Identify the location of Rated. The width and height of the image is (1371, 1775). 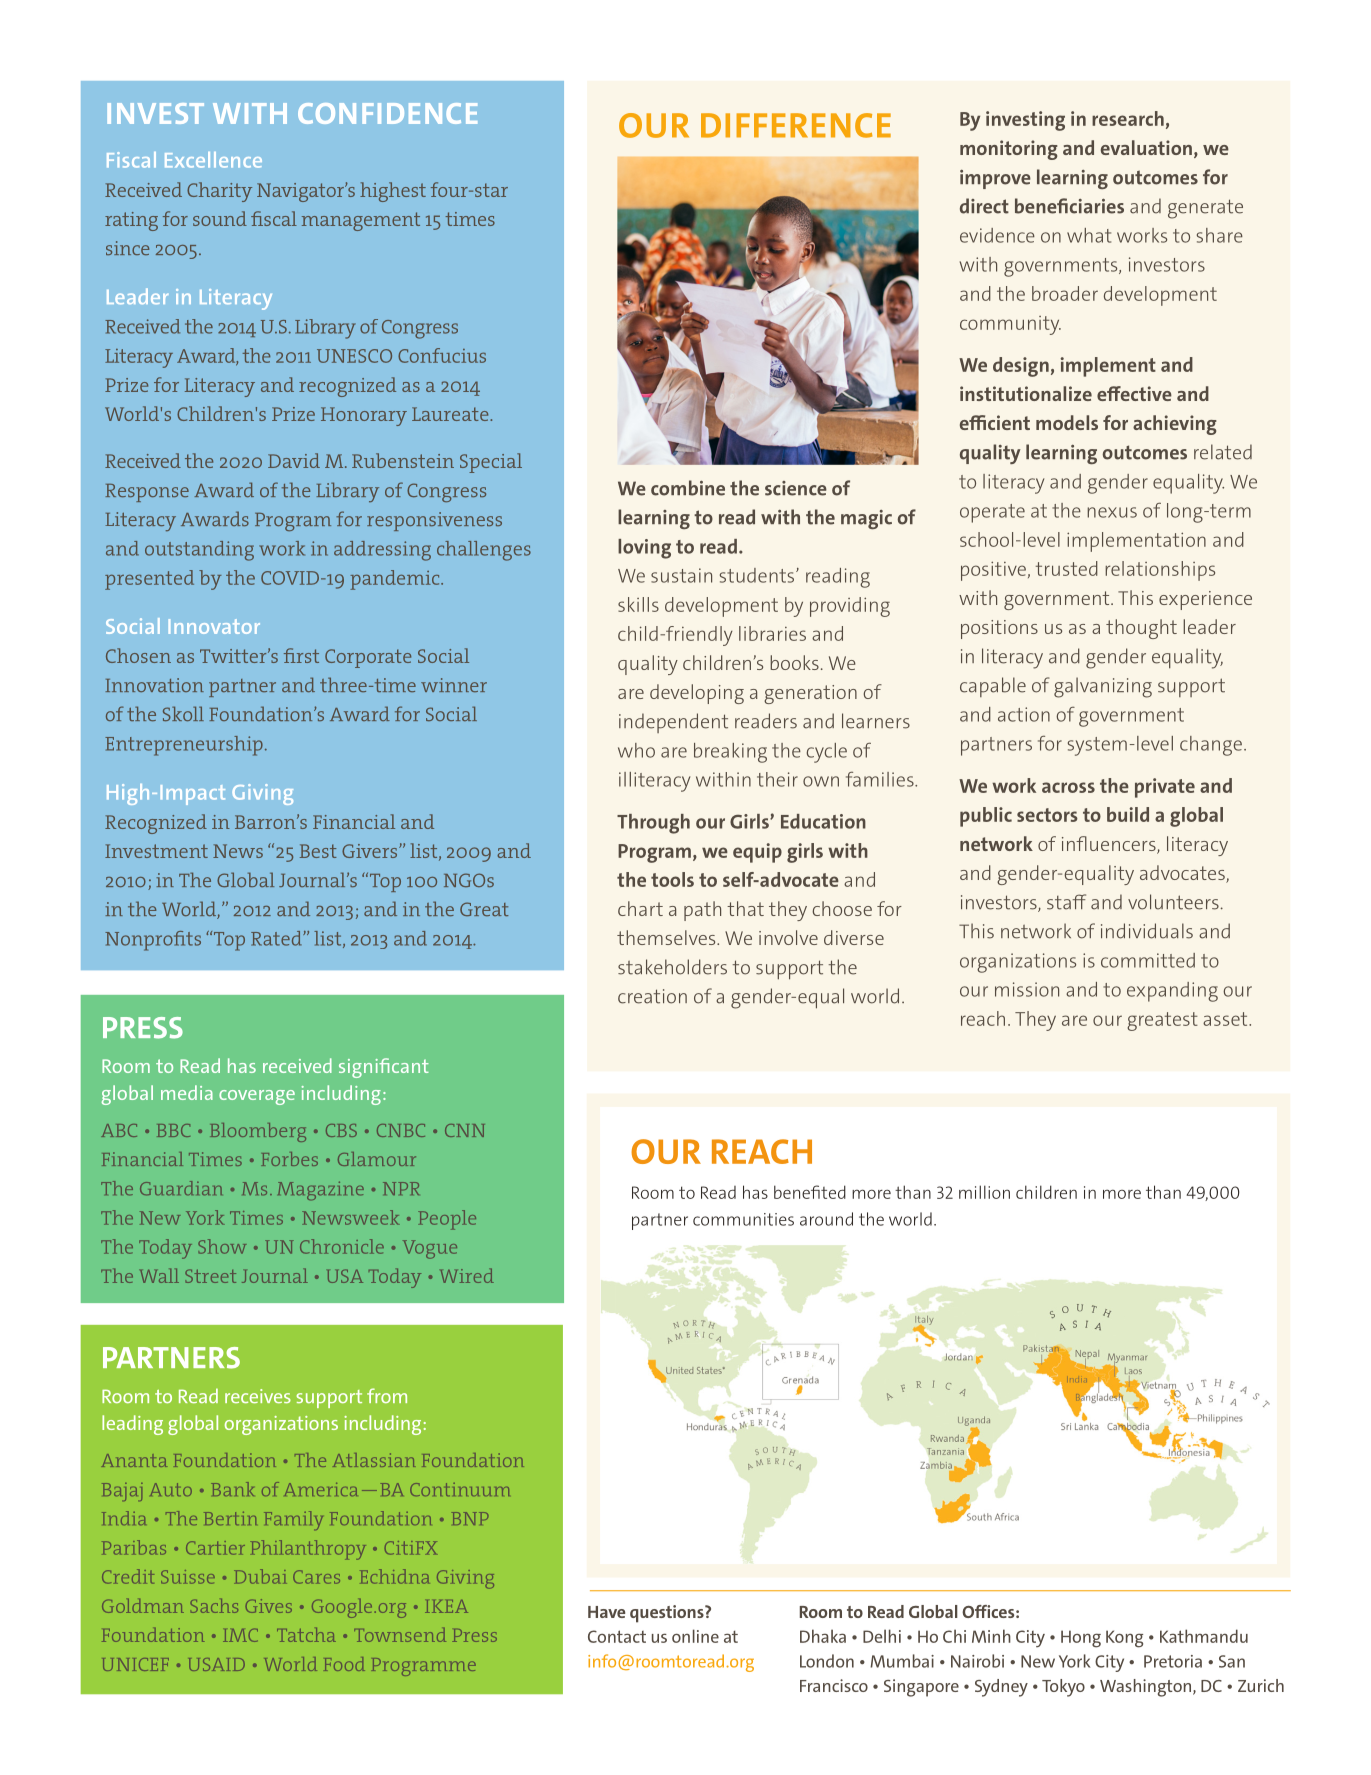
(277, 938).
